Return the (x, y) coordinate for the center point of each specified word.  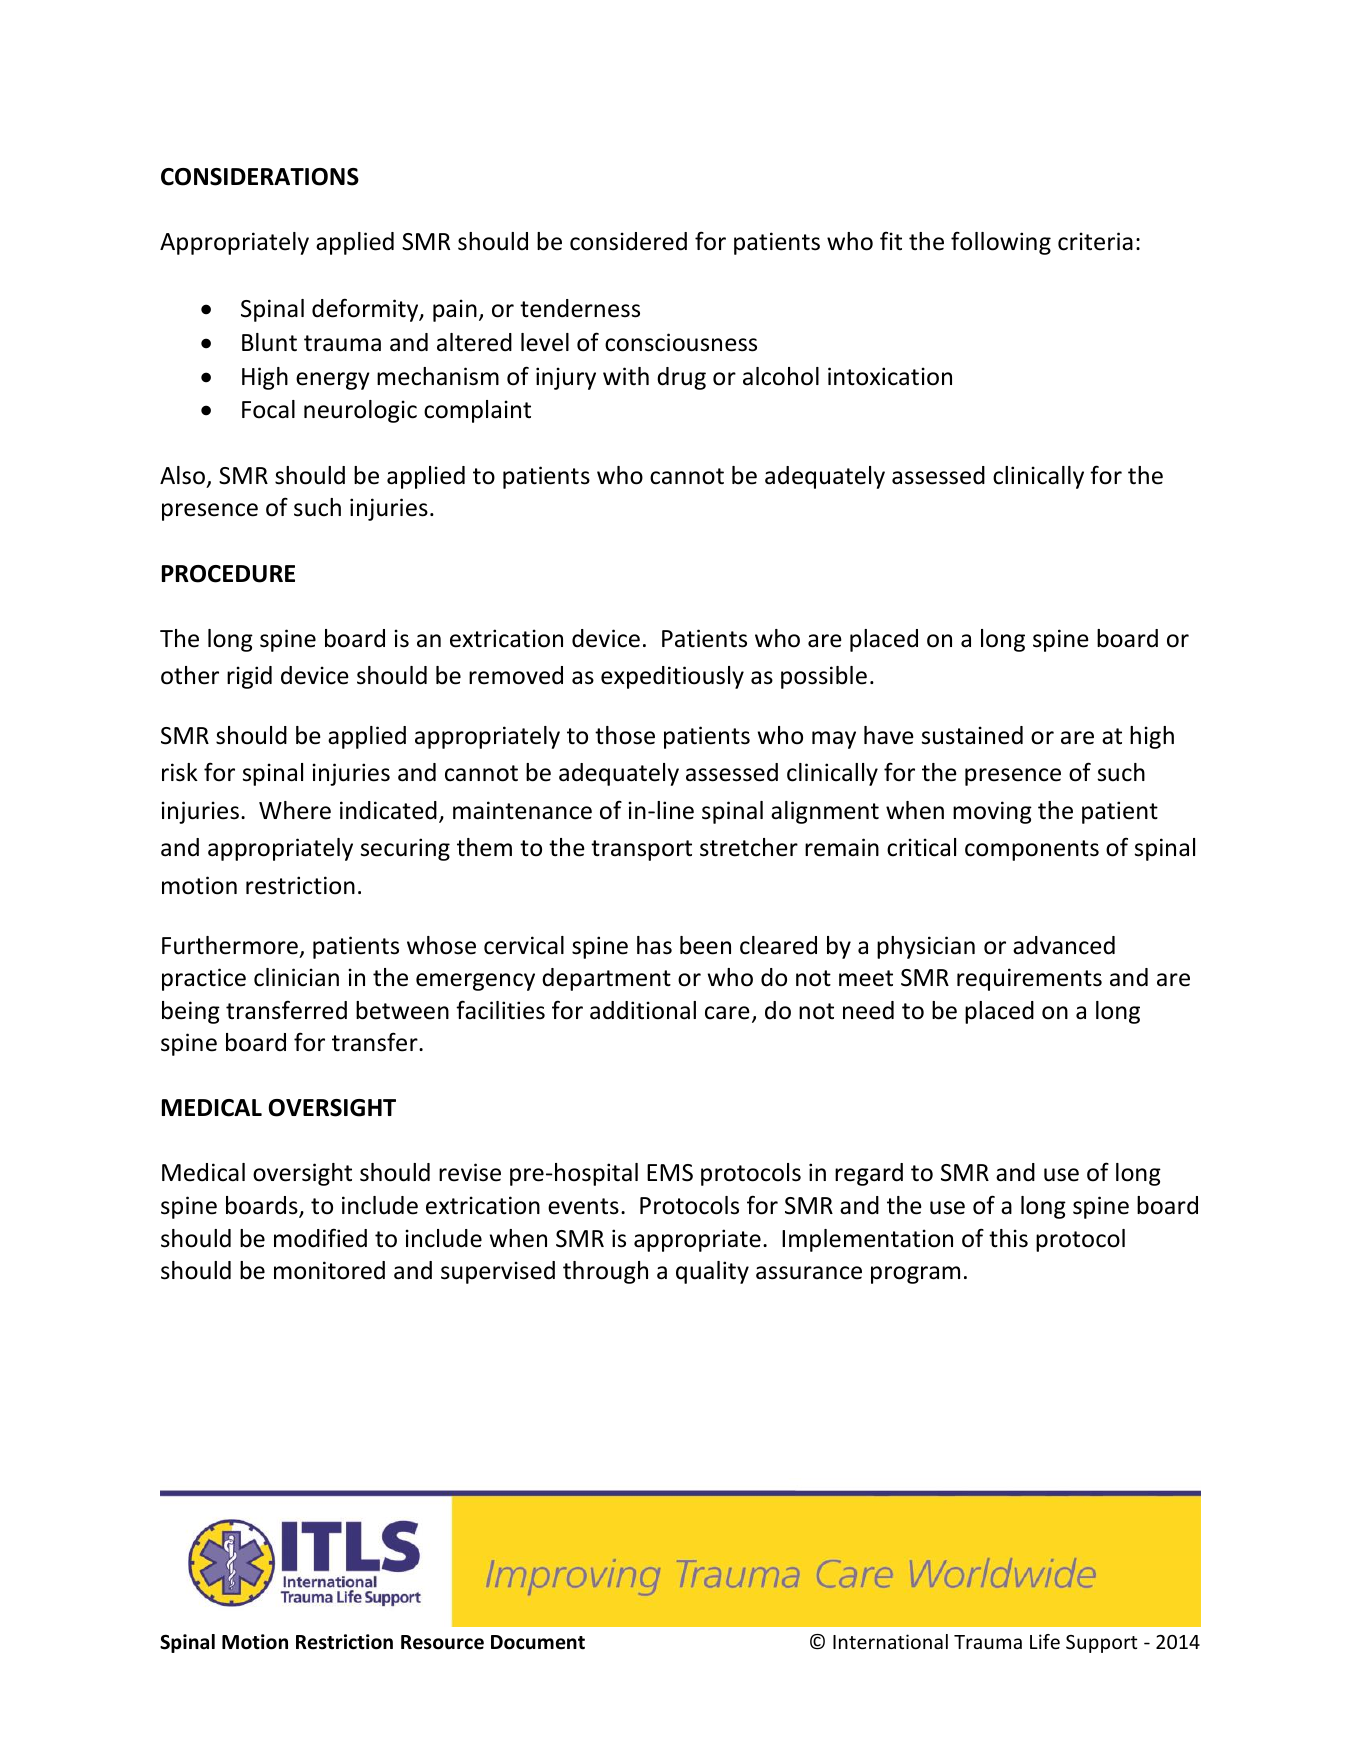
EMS (670, 1173)
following (1001, 243)
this (1008, 1238)
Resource (442, 1642)
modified (320, 1238)
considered (628, 241)
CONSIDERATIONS (260, 177)
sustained (972, 735)
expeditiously (672, 677)
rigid (249, 677)
